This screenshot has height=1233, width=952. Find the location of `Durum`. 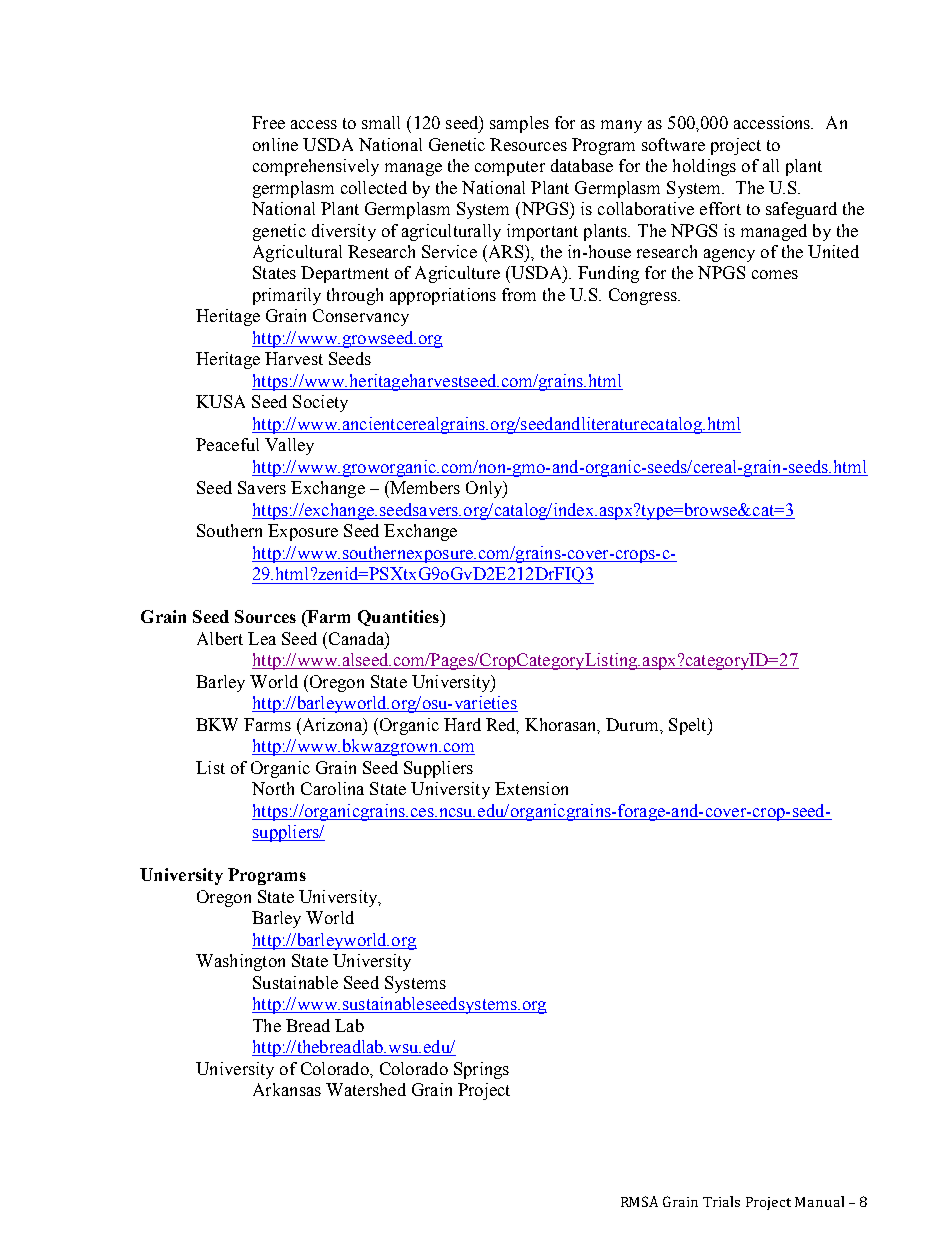

Durum is located at coordinates (633, 724).
